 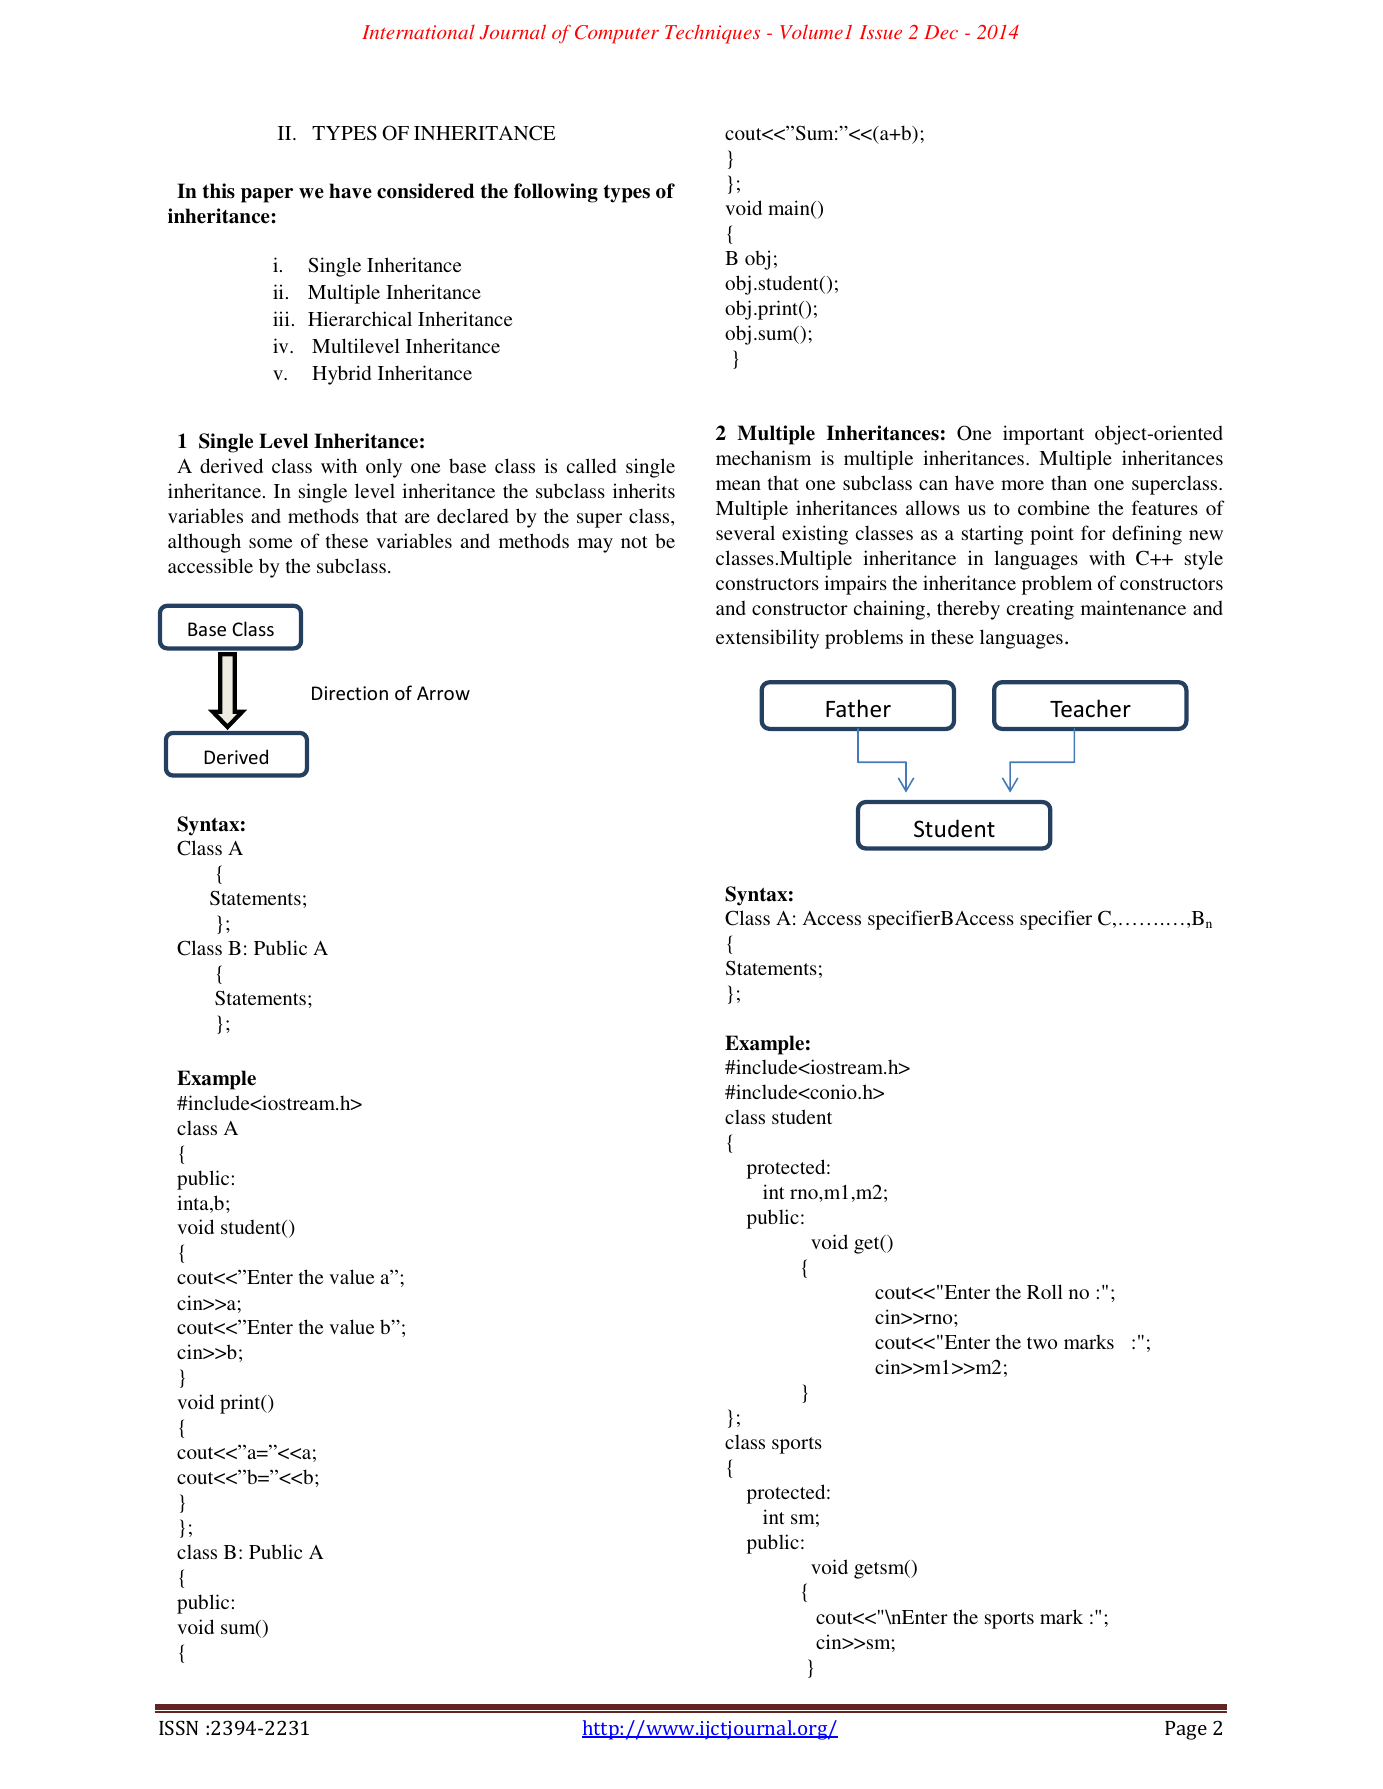 I want to click on Techniques, so click(x=712, y=34).
